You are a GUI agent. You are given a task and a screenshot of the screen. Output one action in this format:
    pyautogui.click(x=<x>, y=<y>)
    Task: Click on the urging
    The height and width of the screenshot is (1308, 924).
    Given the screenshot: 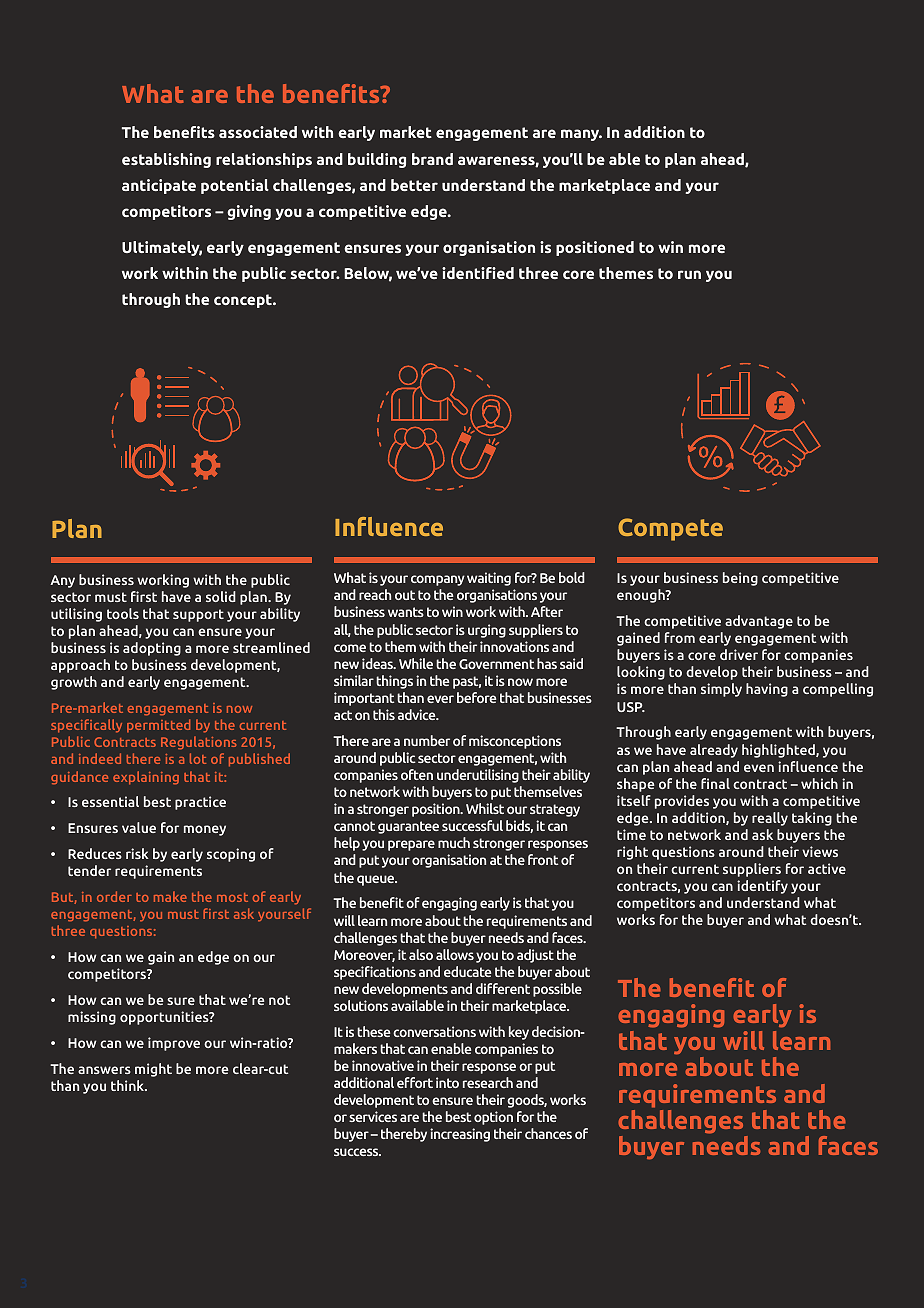 What is the action you would take?
    pyautogui.click(x=487, y=631)
